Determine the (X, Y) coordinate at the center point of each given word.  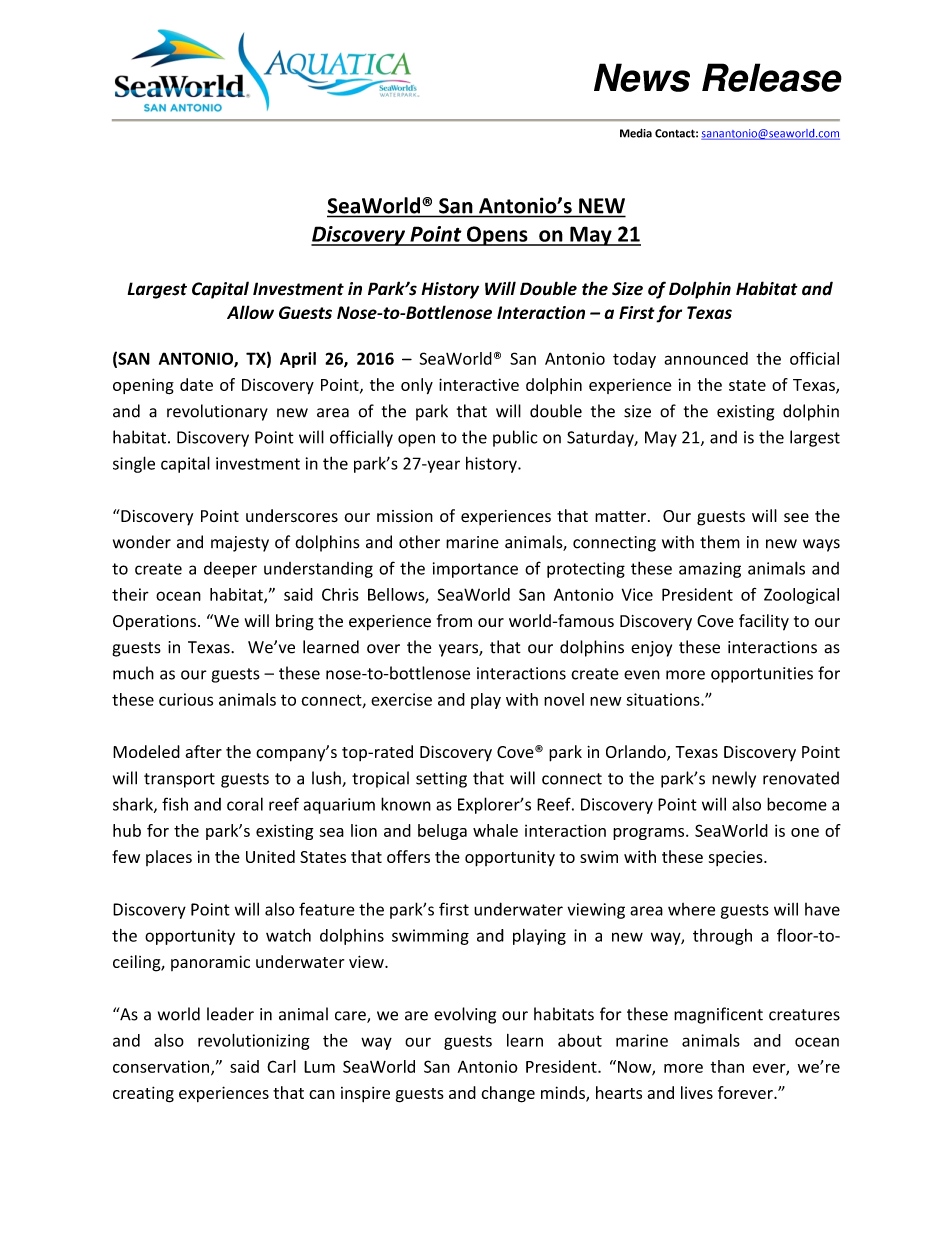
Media (636, 133)
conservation (162, 1067)
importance (475, 570)
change (508, 1094)
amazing (710, 570)
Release (772, 77)
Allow (250, 312)
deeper (230, 570)
